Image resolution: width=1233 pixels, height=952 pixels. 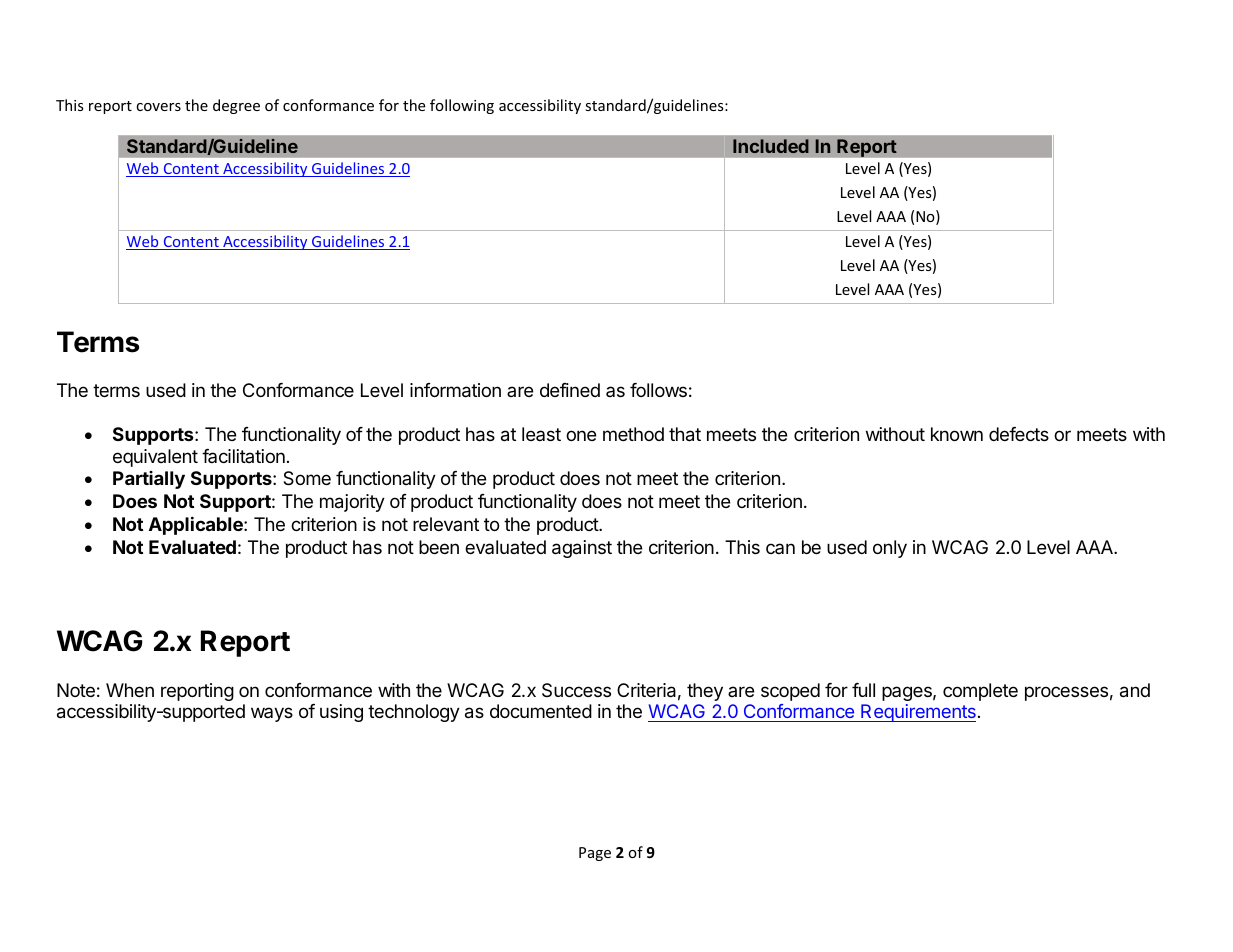 I want to click on least, so click(x=541, y=434).
